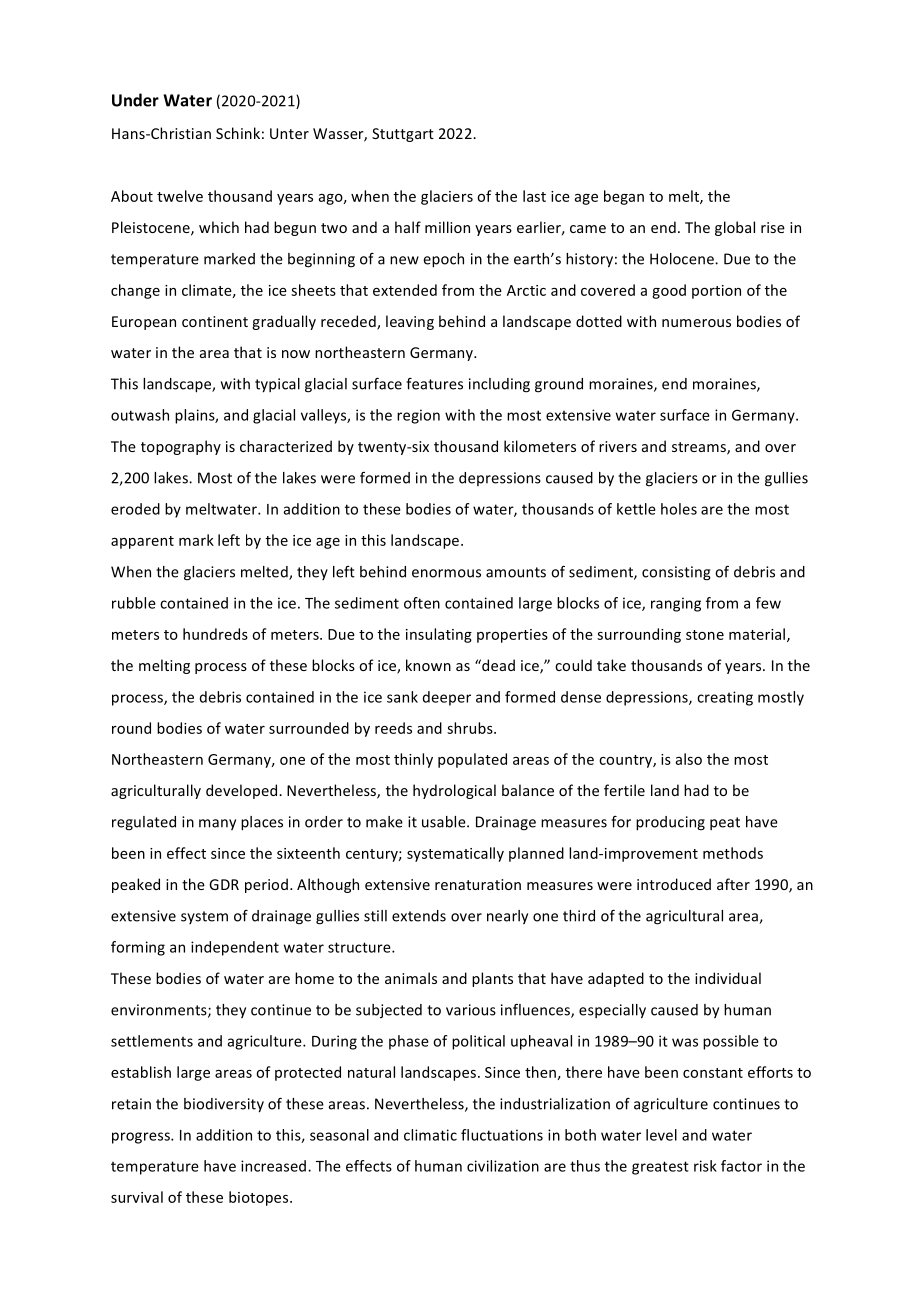  Describe the element at coordinates (180, 196) in the screenshot. I see `twelve` at that location.
